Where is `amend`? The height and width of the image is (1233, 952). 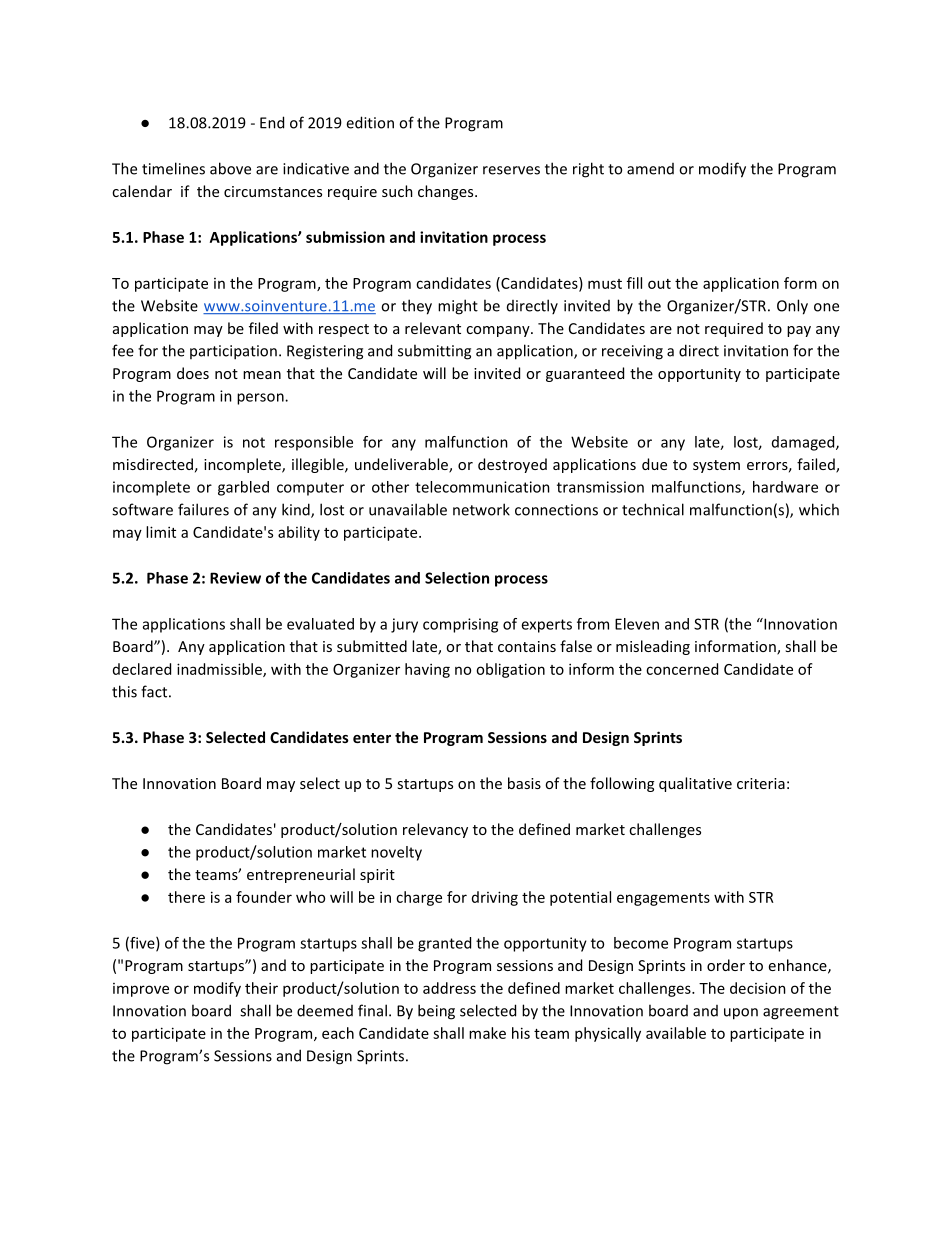 amend is located at coordinates (650, 169).
